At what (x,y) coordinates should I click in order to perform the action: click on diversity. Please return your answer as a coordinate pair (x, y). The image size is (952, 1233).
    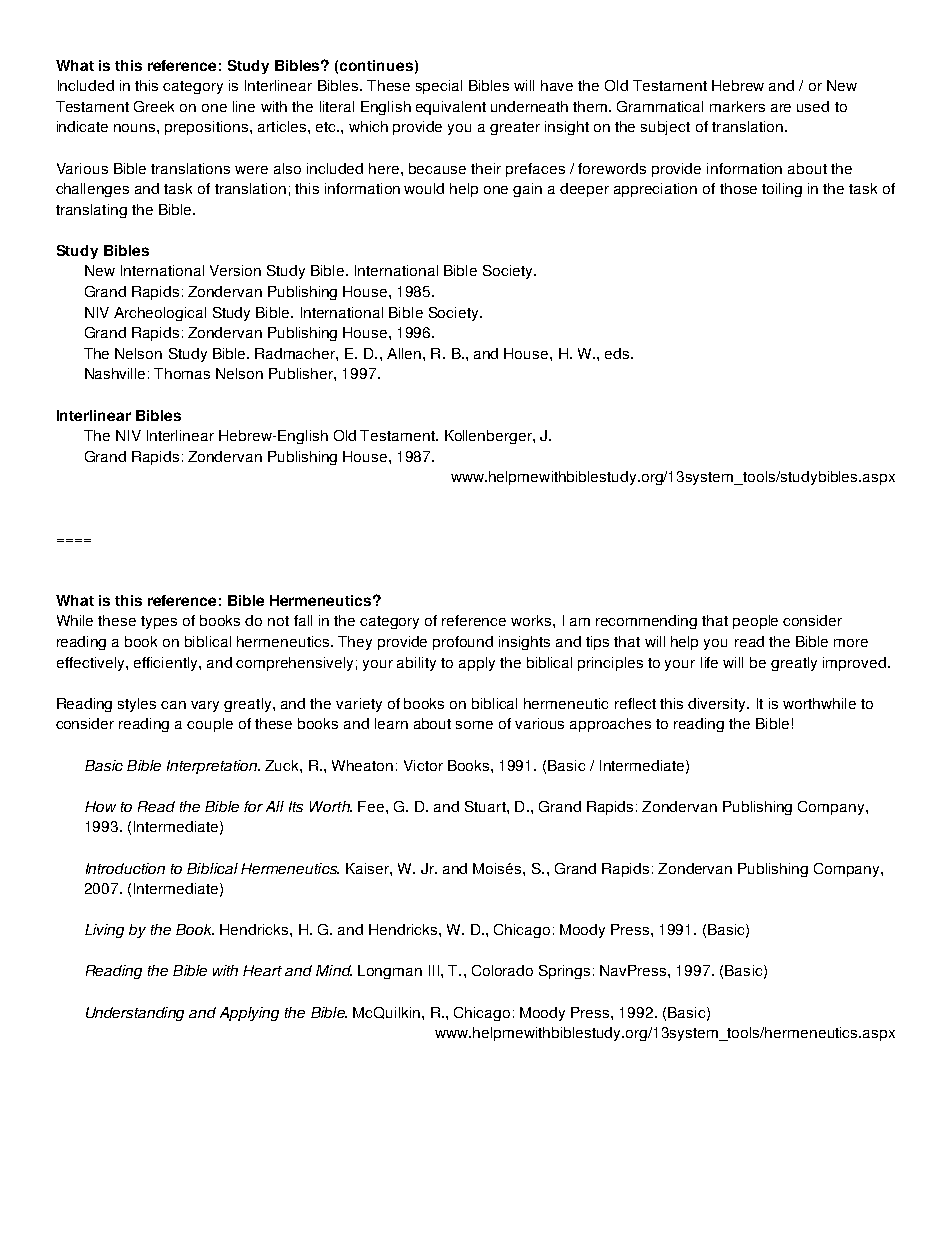
    Looking at the image, I should click on (718, 705).
